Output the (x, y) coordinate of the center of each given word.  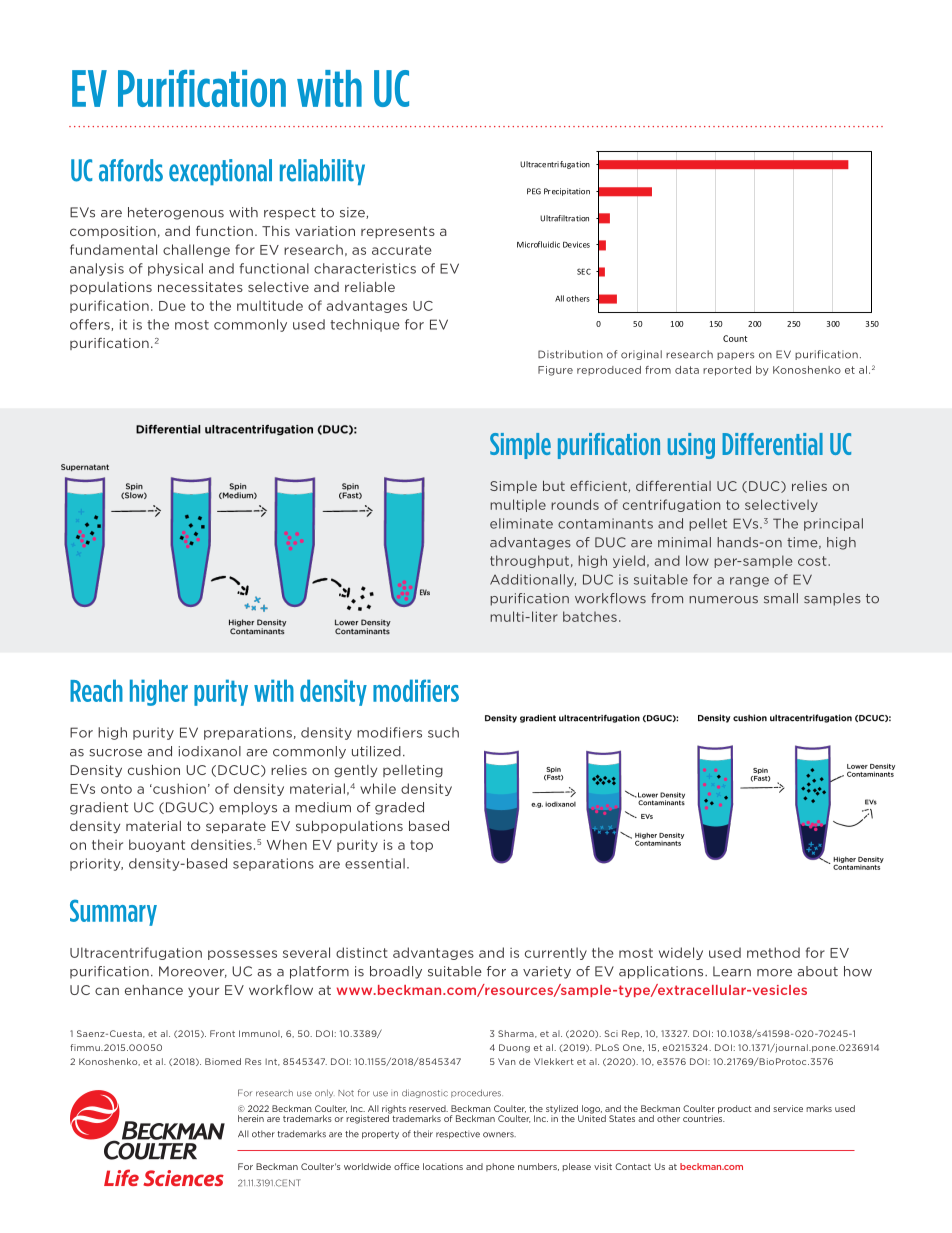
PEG (534, 191)
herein (251, 1118)
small (781, 598)
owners (499, 1135)
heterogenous (176, 213)
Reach (96, 690)
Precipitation (567, 192)
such (443, 732)
